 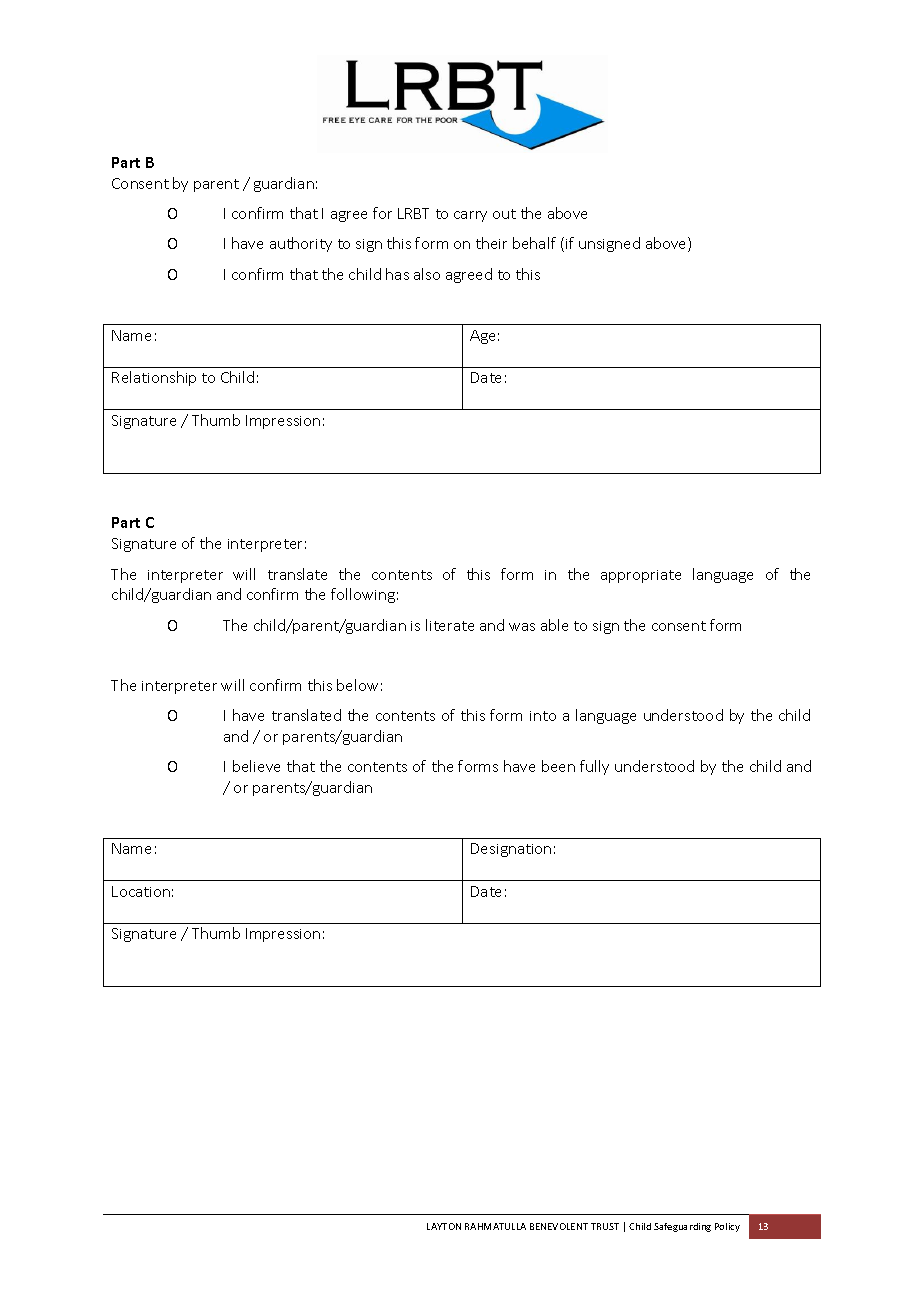 I want to click on fully, so click(x=594, y=767).
